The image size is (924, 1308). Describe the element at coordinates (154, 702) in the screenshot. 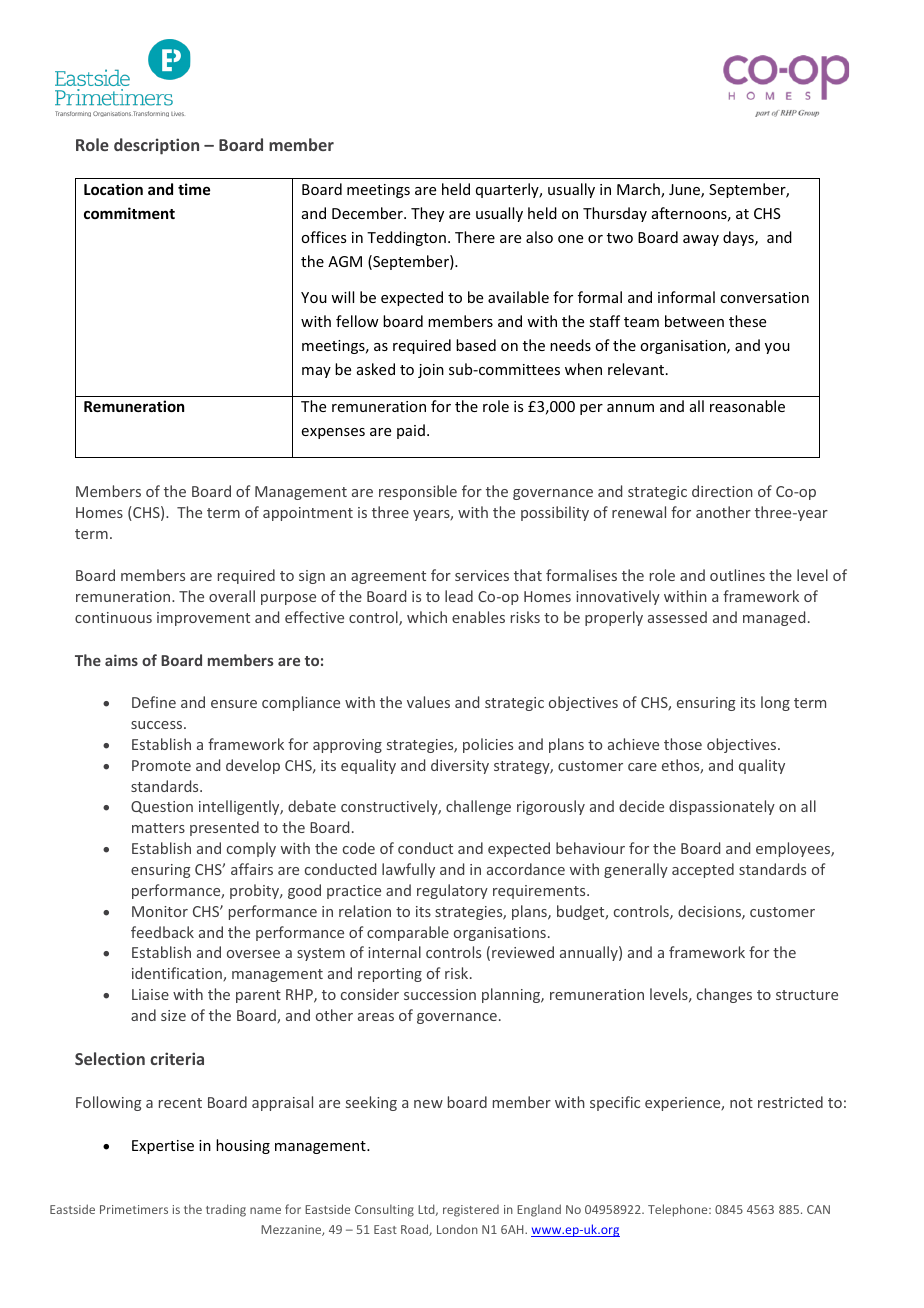

I see `Define` at that location.
